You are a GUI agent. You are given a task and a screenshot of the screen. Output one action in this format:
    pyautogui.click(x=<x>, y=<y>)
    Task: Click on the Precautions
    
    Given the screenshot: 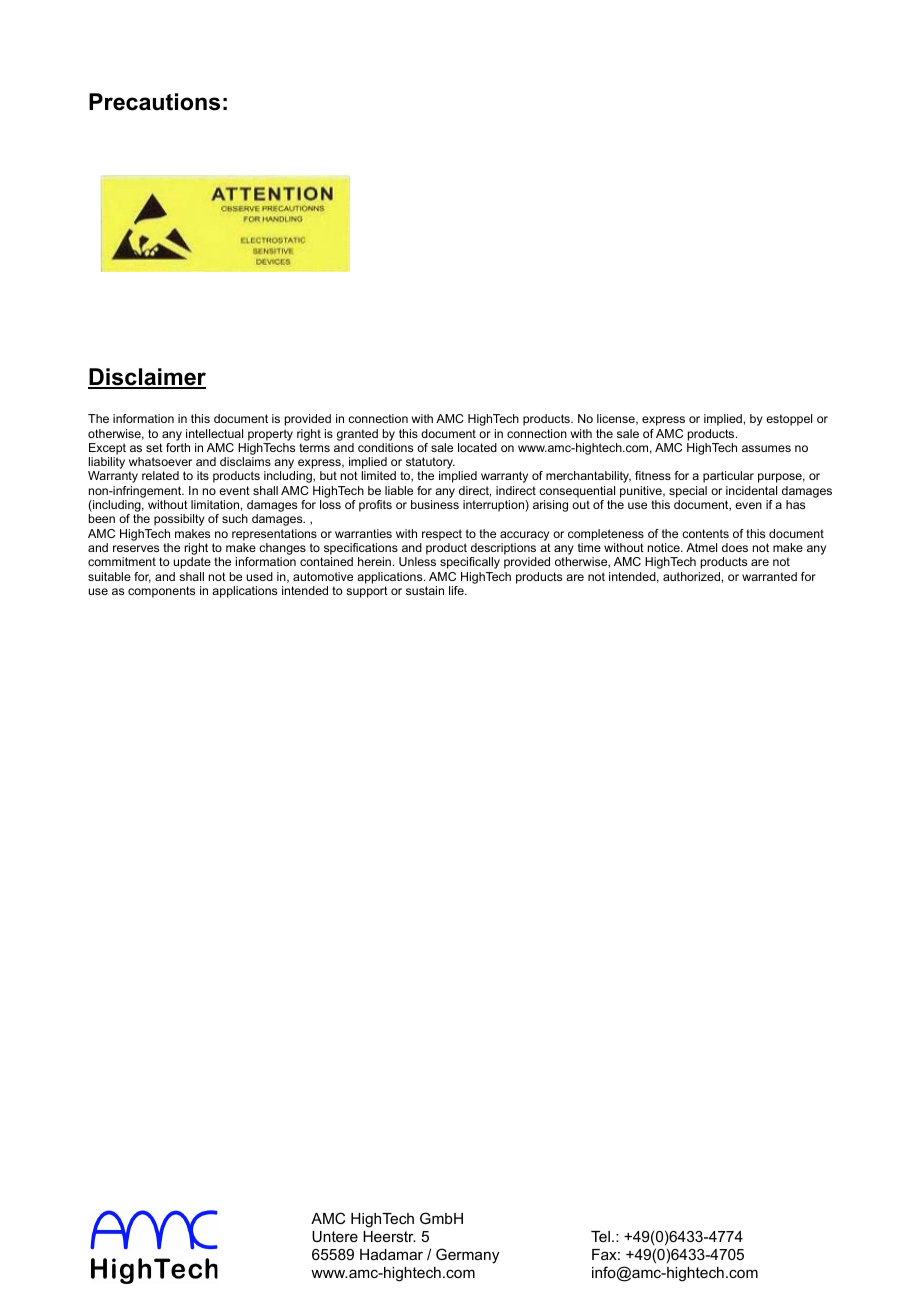 What is the action you would take?
    pyautogui.click(x=154, y=102)
